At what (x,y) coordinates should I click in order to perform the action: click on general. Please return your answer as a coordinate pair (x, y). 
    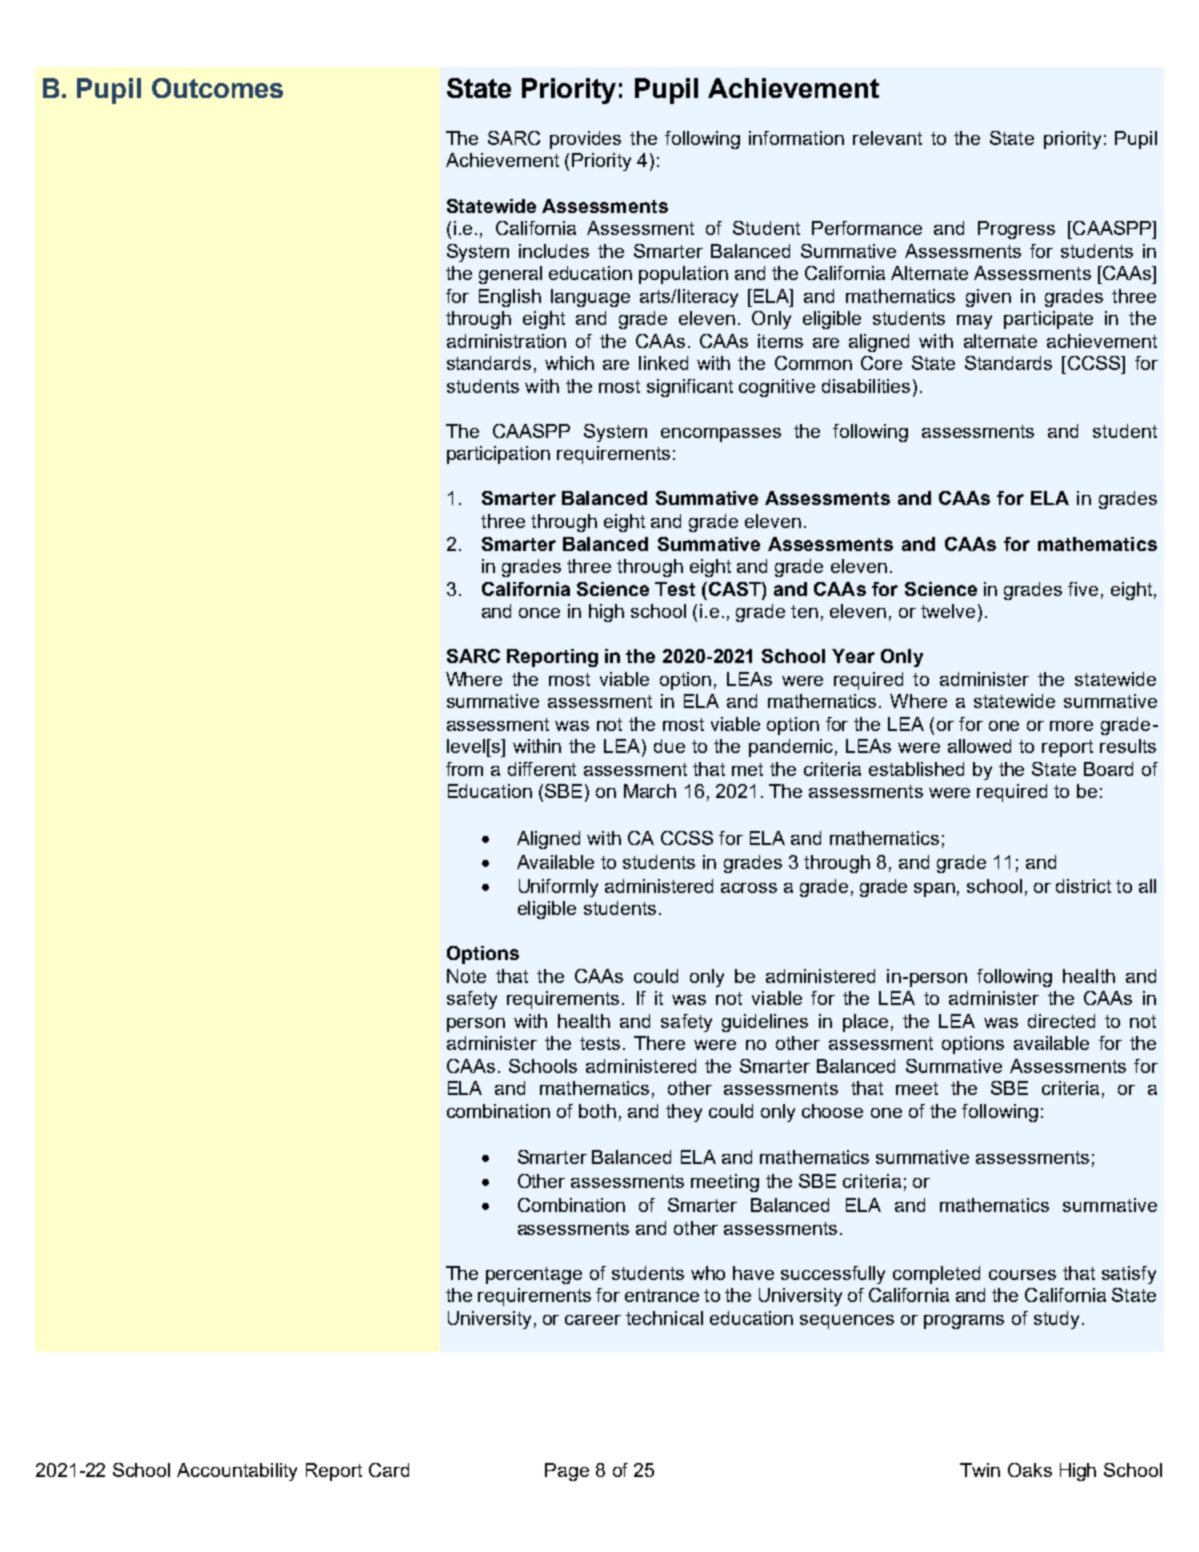
    Looking at the image, I should click on (510, 275).
